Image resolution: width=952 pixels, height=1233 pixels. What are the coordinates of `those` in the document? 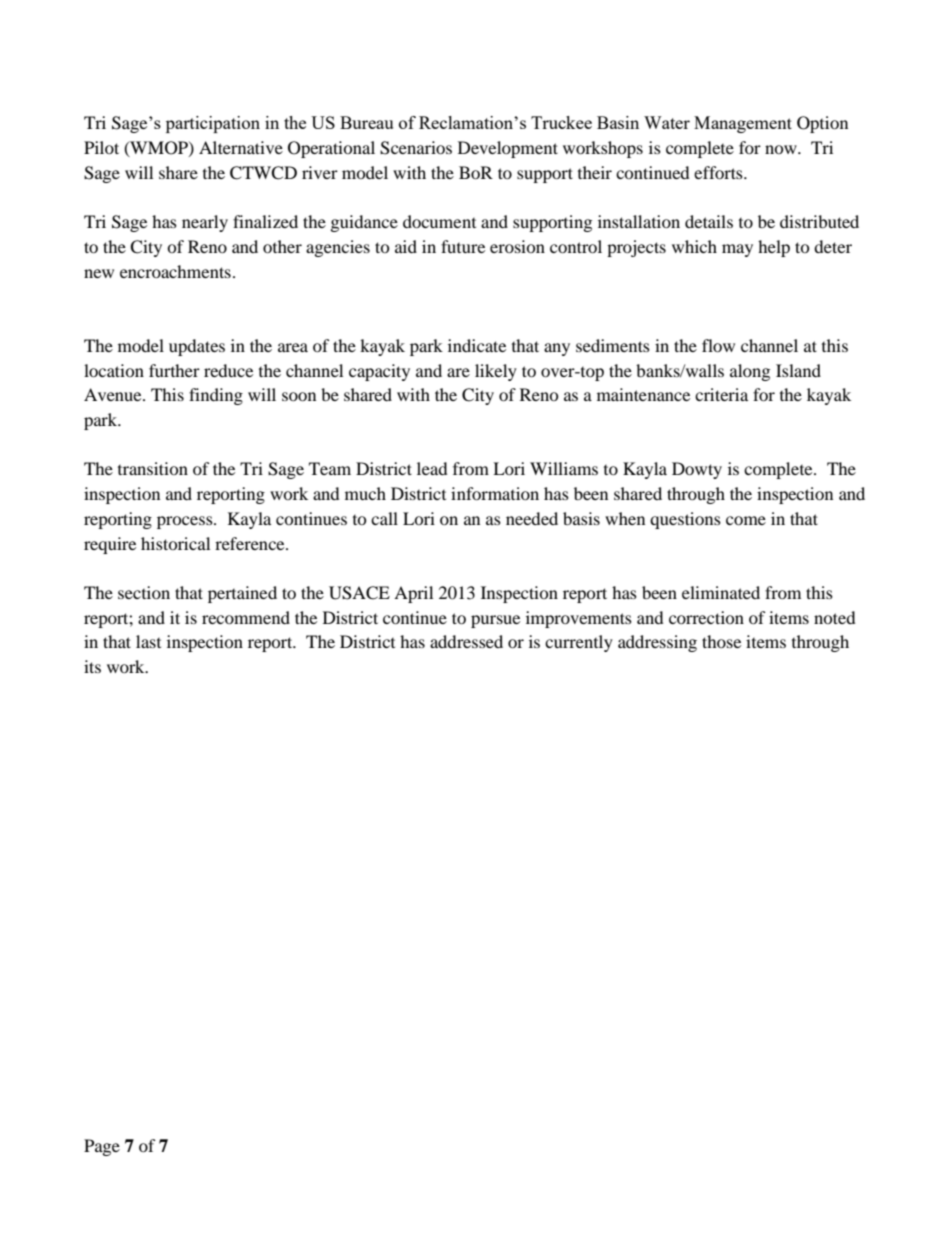 It's located at (721, 641).
